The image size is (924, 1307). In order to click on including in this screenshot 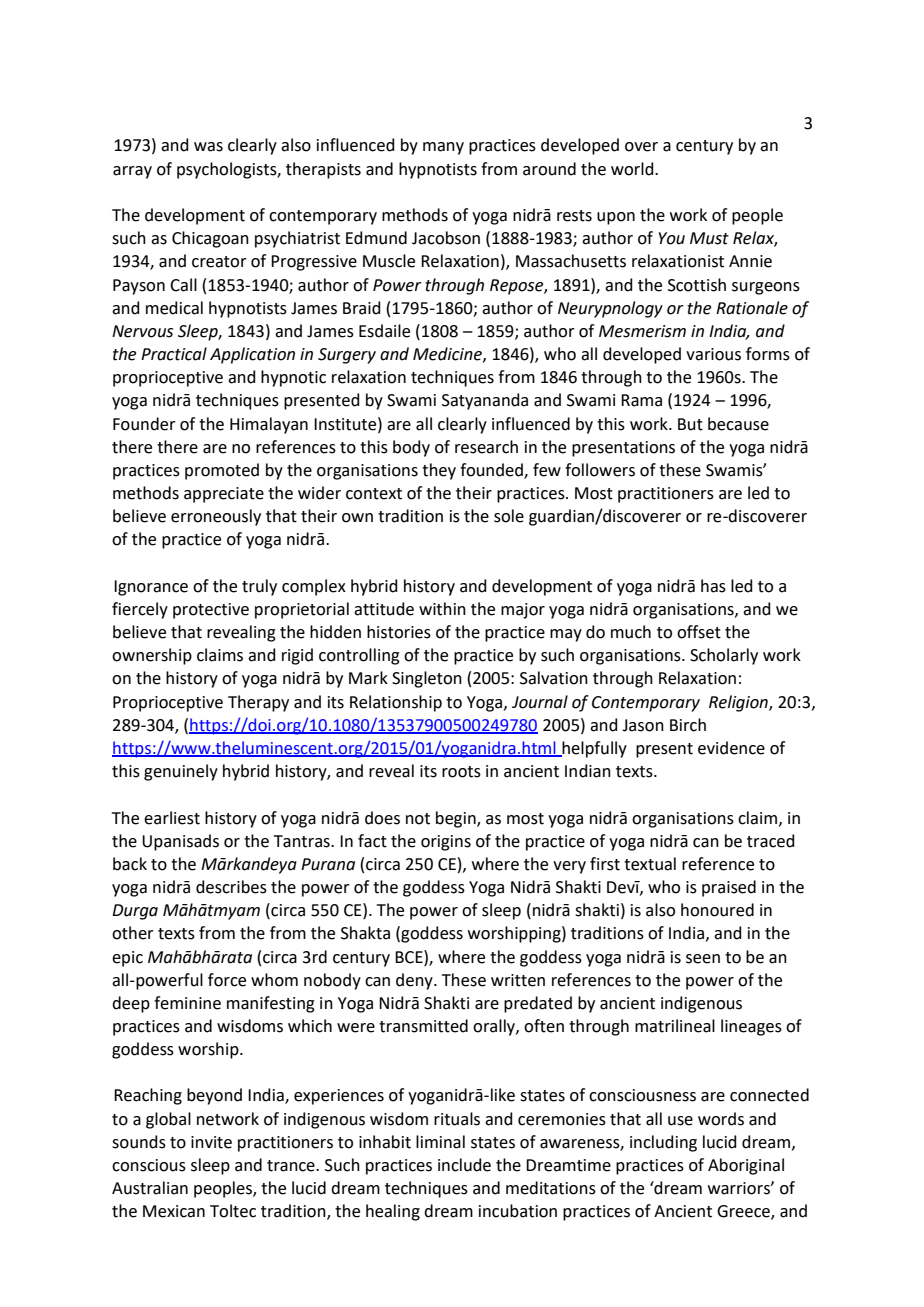, I will do `click(663, 1143)`.
